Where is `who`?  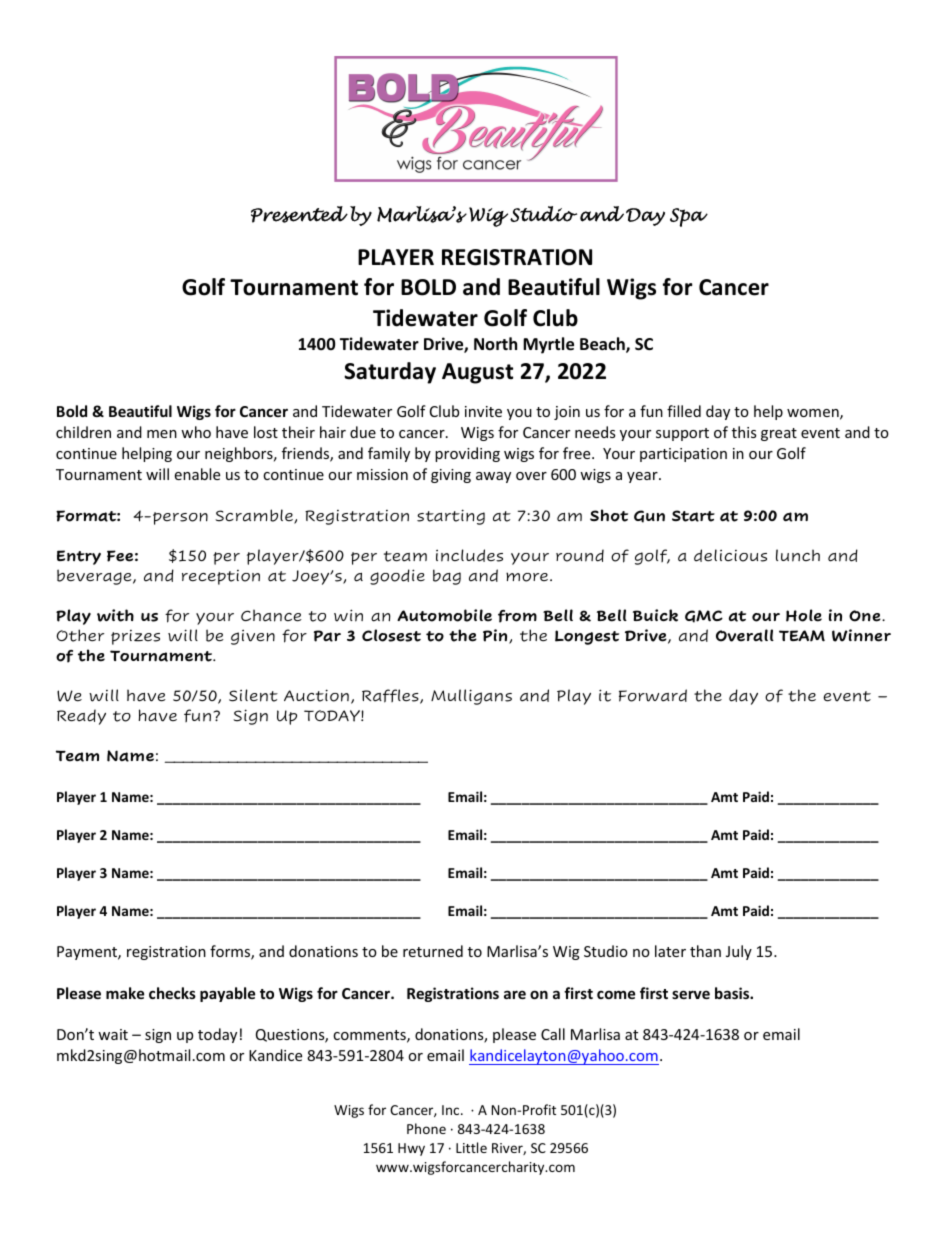
who is located at coordinates (196, 432).
